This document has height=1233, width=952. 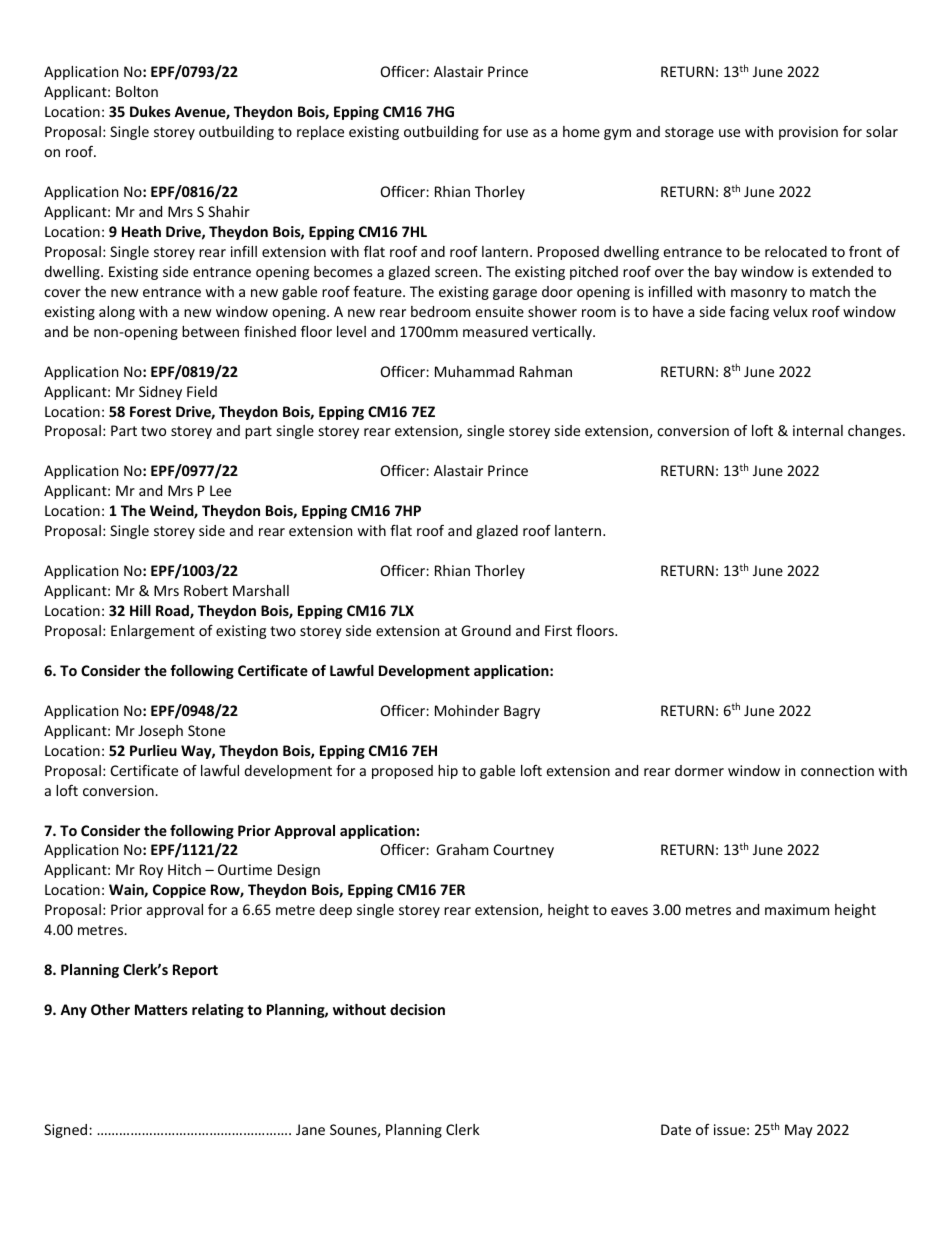 What do you see at coordinates (67, 1131) in the document?
I see `Signed` at bounding box center [67, 1131].
